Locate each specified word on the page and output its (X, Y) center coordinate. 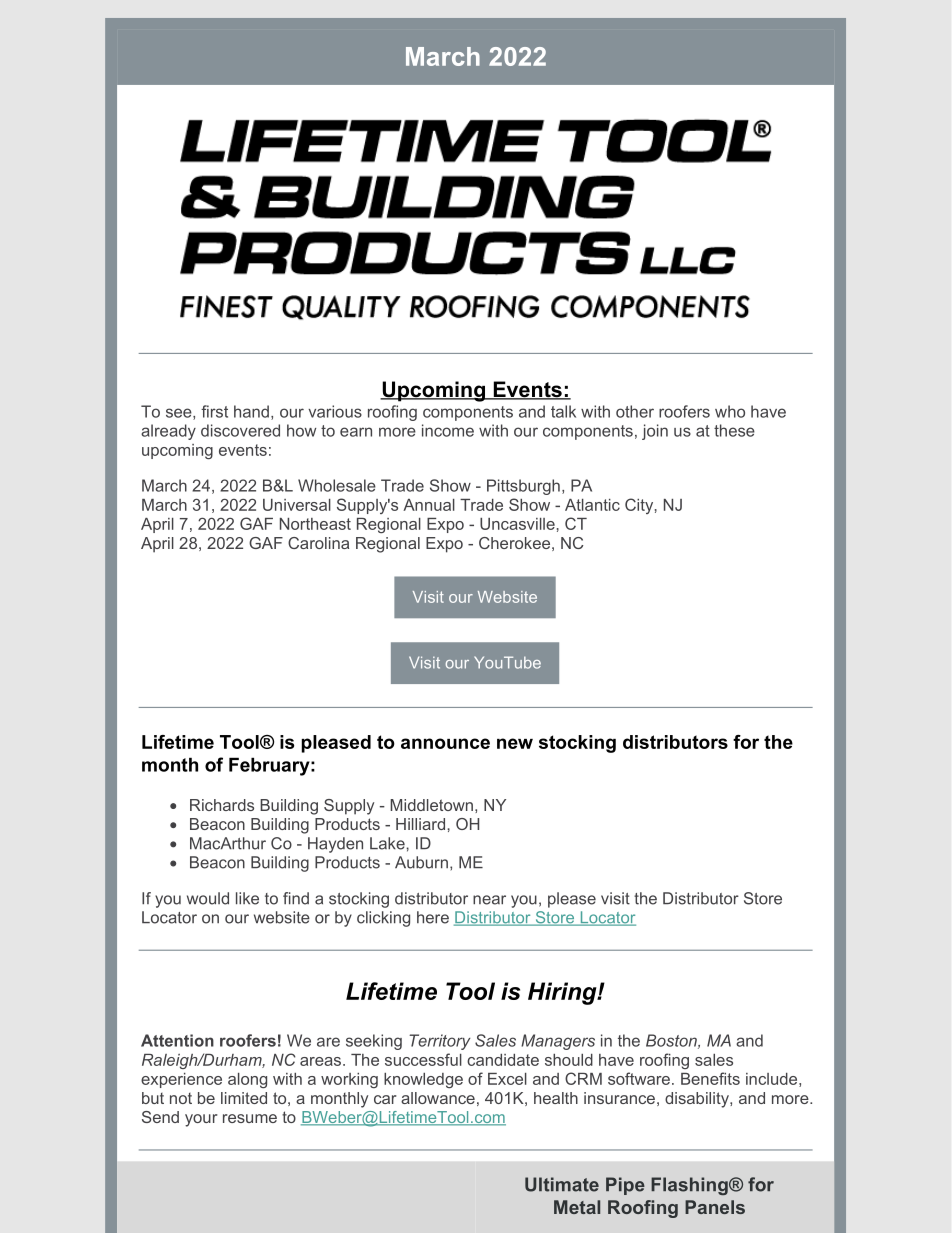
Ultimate (562, 1184)
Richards (222, 805)
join (655, 432)
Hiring (563, 993)
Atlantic (592, 505)
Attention (177, 1040)
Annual (429, 505)
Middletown (431, 805)
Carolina (318, 543)
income (448, 430)
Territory (440, 1042)
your (201, 1120)
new (515, 743)
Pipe (625, 1186)
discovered (240, 430)
